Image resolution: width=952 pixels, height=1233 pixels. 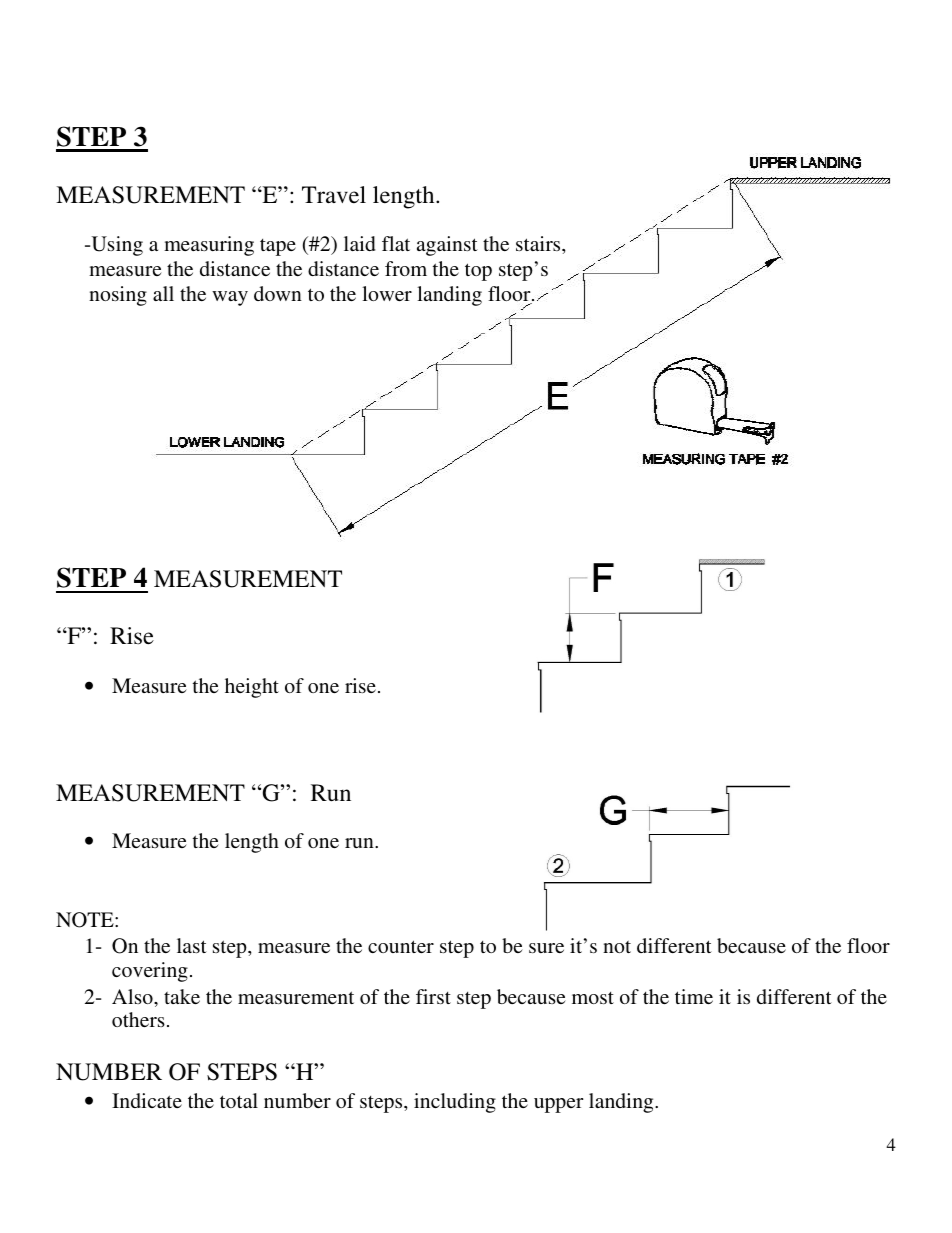 I want to click on most, so click(x=593, y=998).
